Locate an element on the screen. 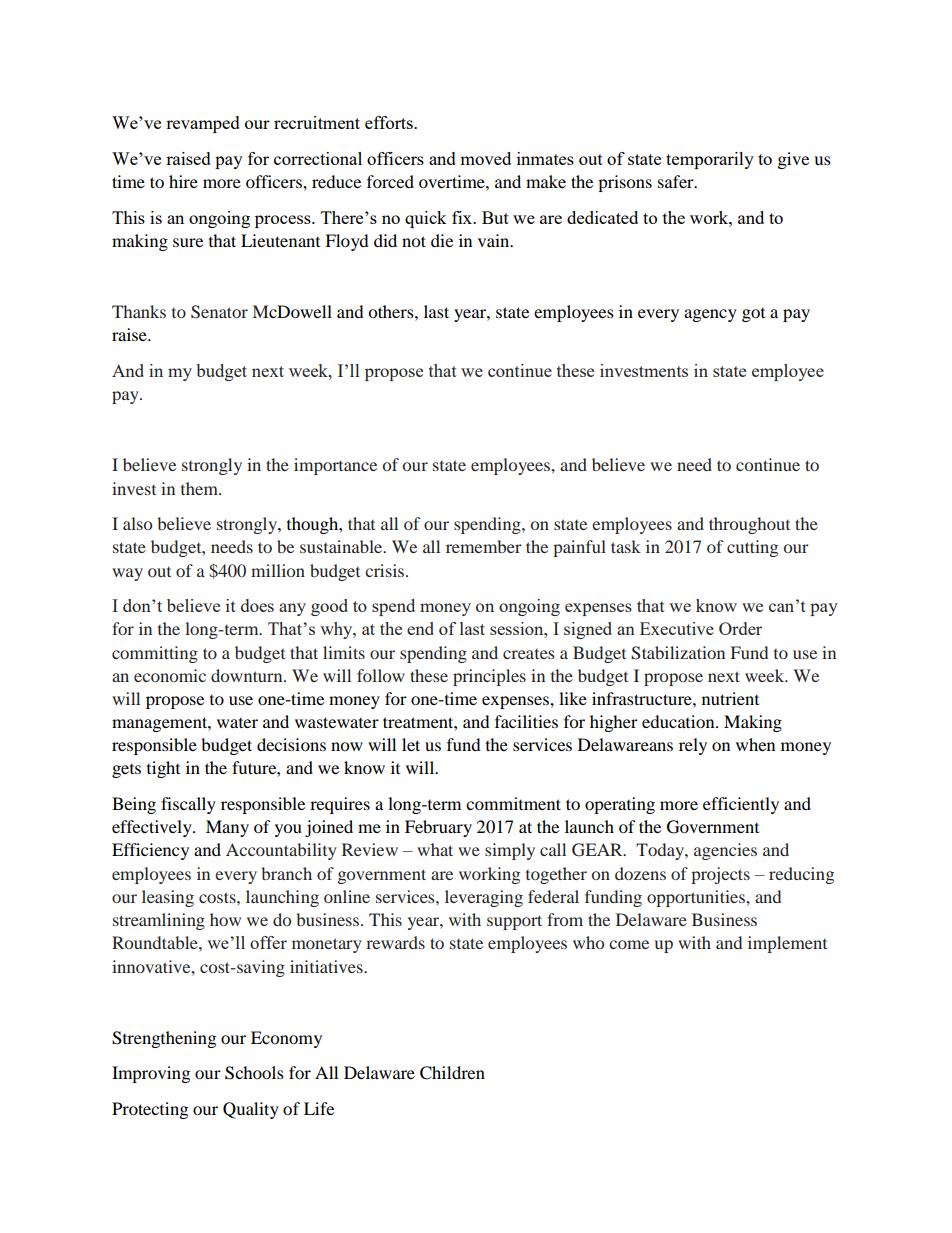 This screenshot has width=952, height=1233. moved is located at coordinates (485, 158).
